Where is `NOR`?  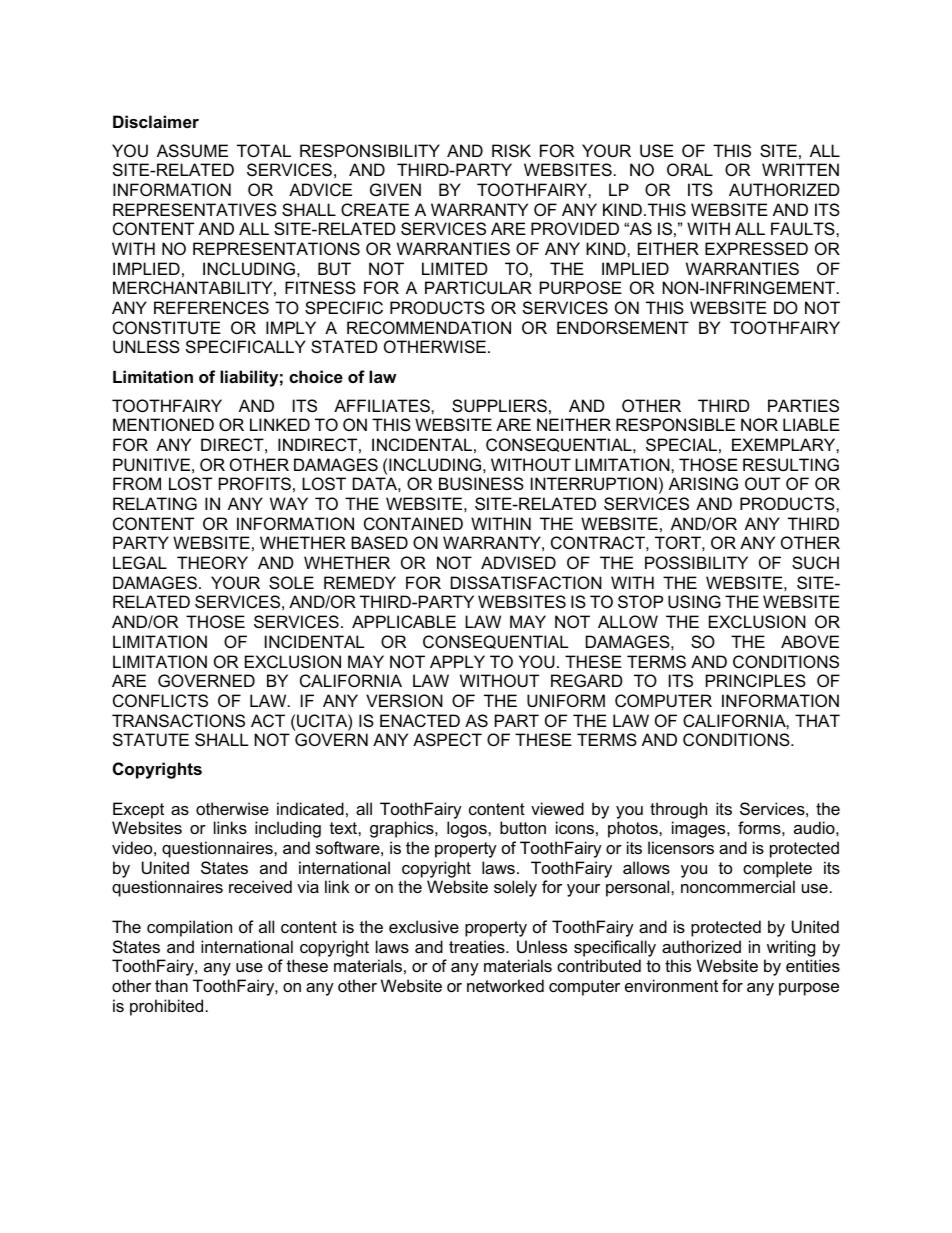
NOR is located at coordinates (759, 424).
